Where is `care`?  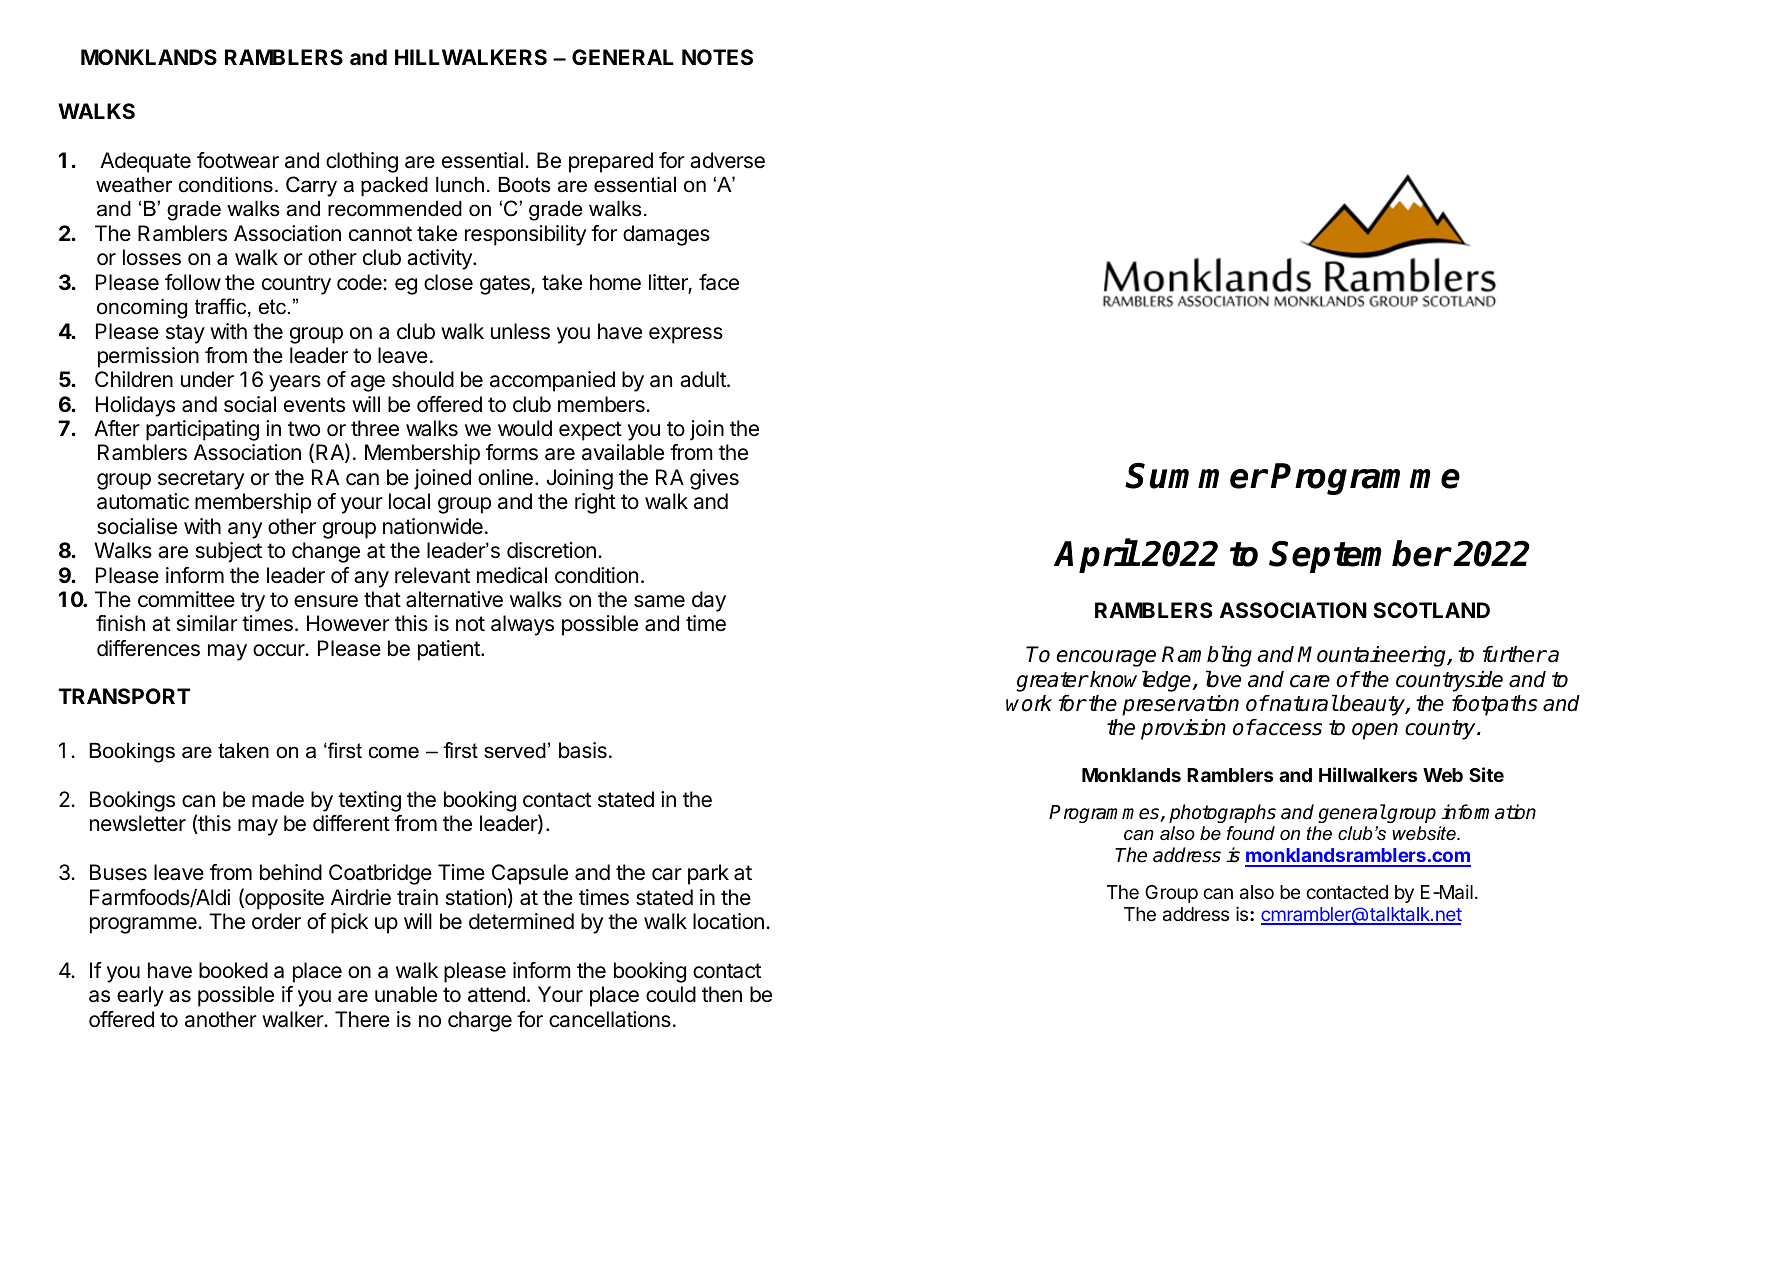 care is located at coordinates (1310, 681).
